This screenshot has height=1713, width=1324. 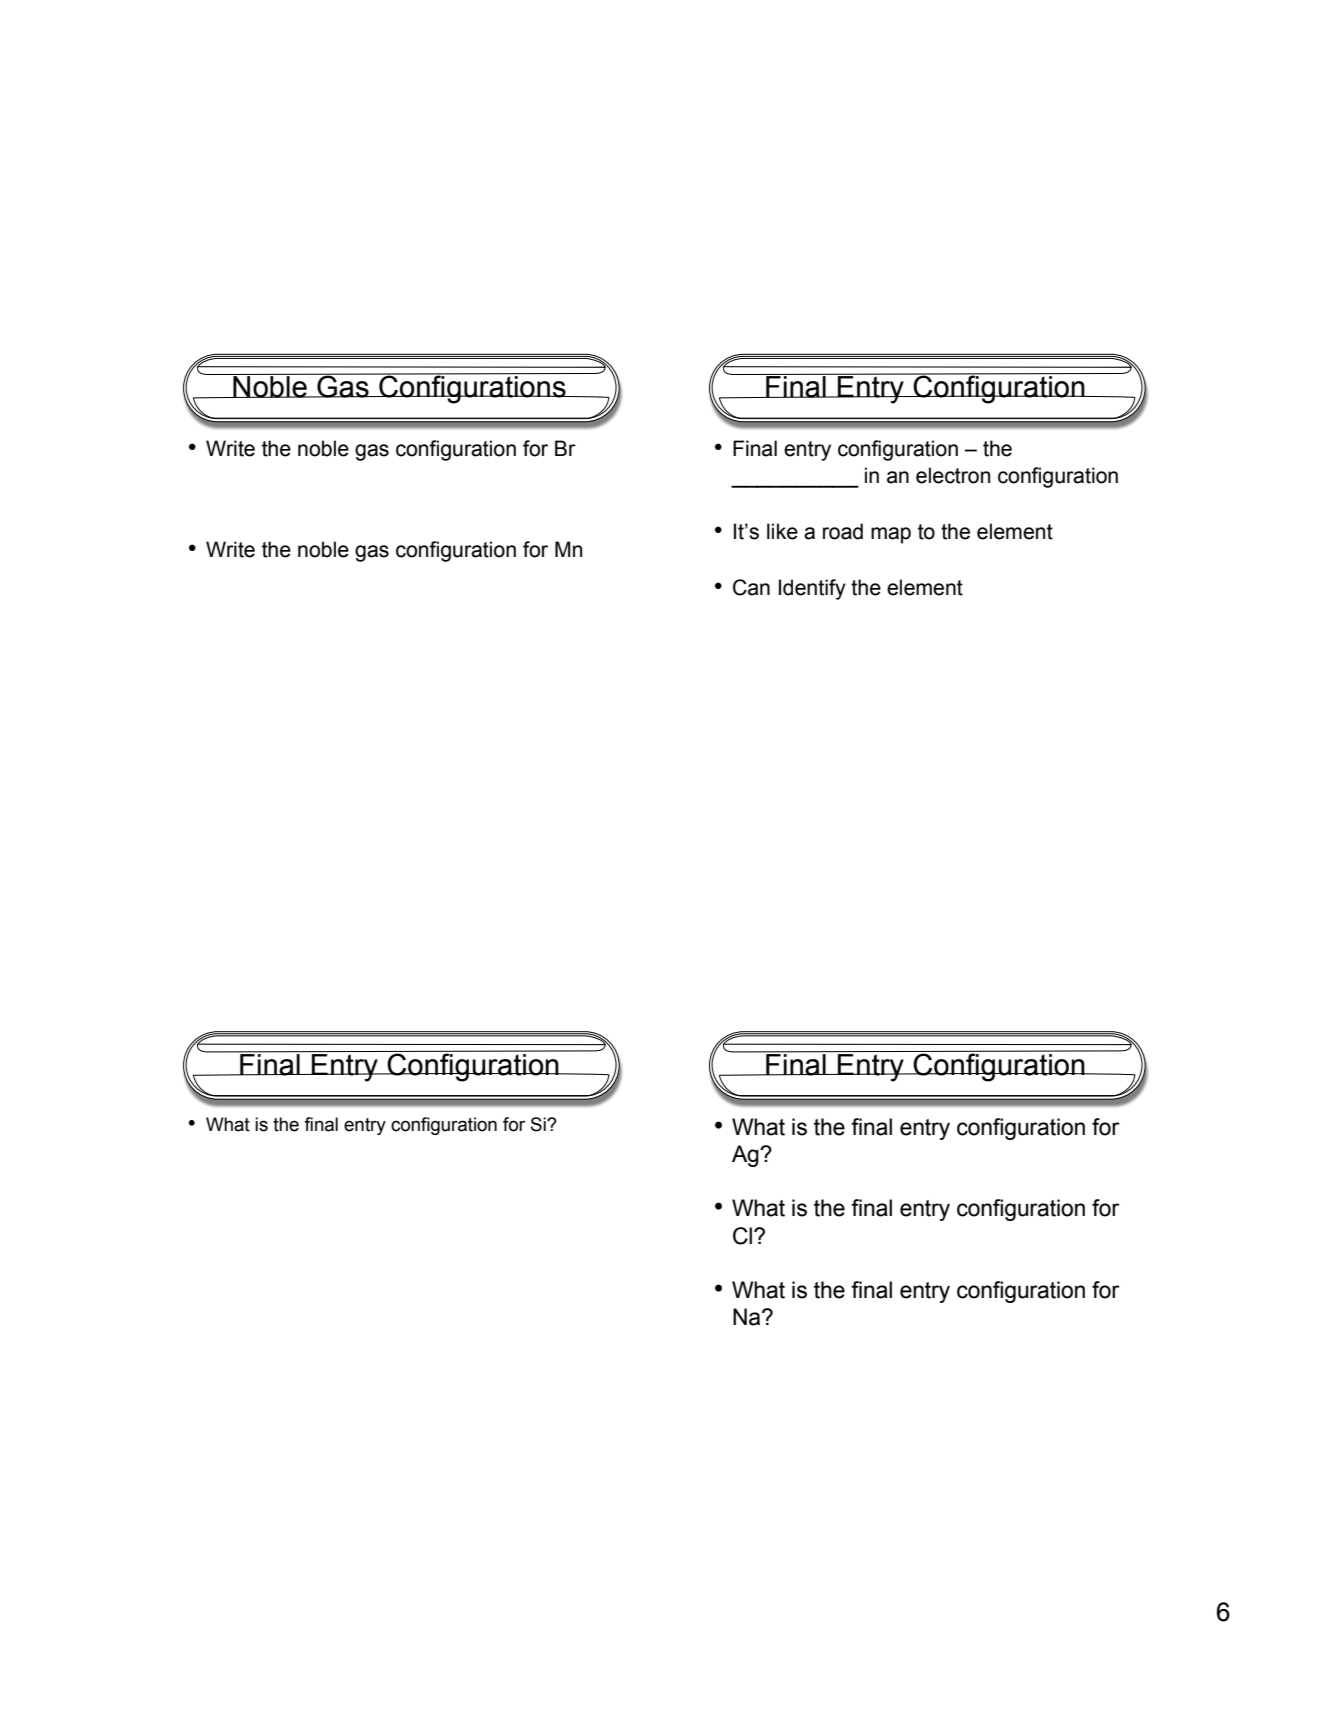 I want to click on map, so click(x=891, y=535).
